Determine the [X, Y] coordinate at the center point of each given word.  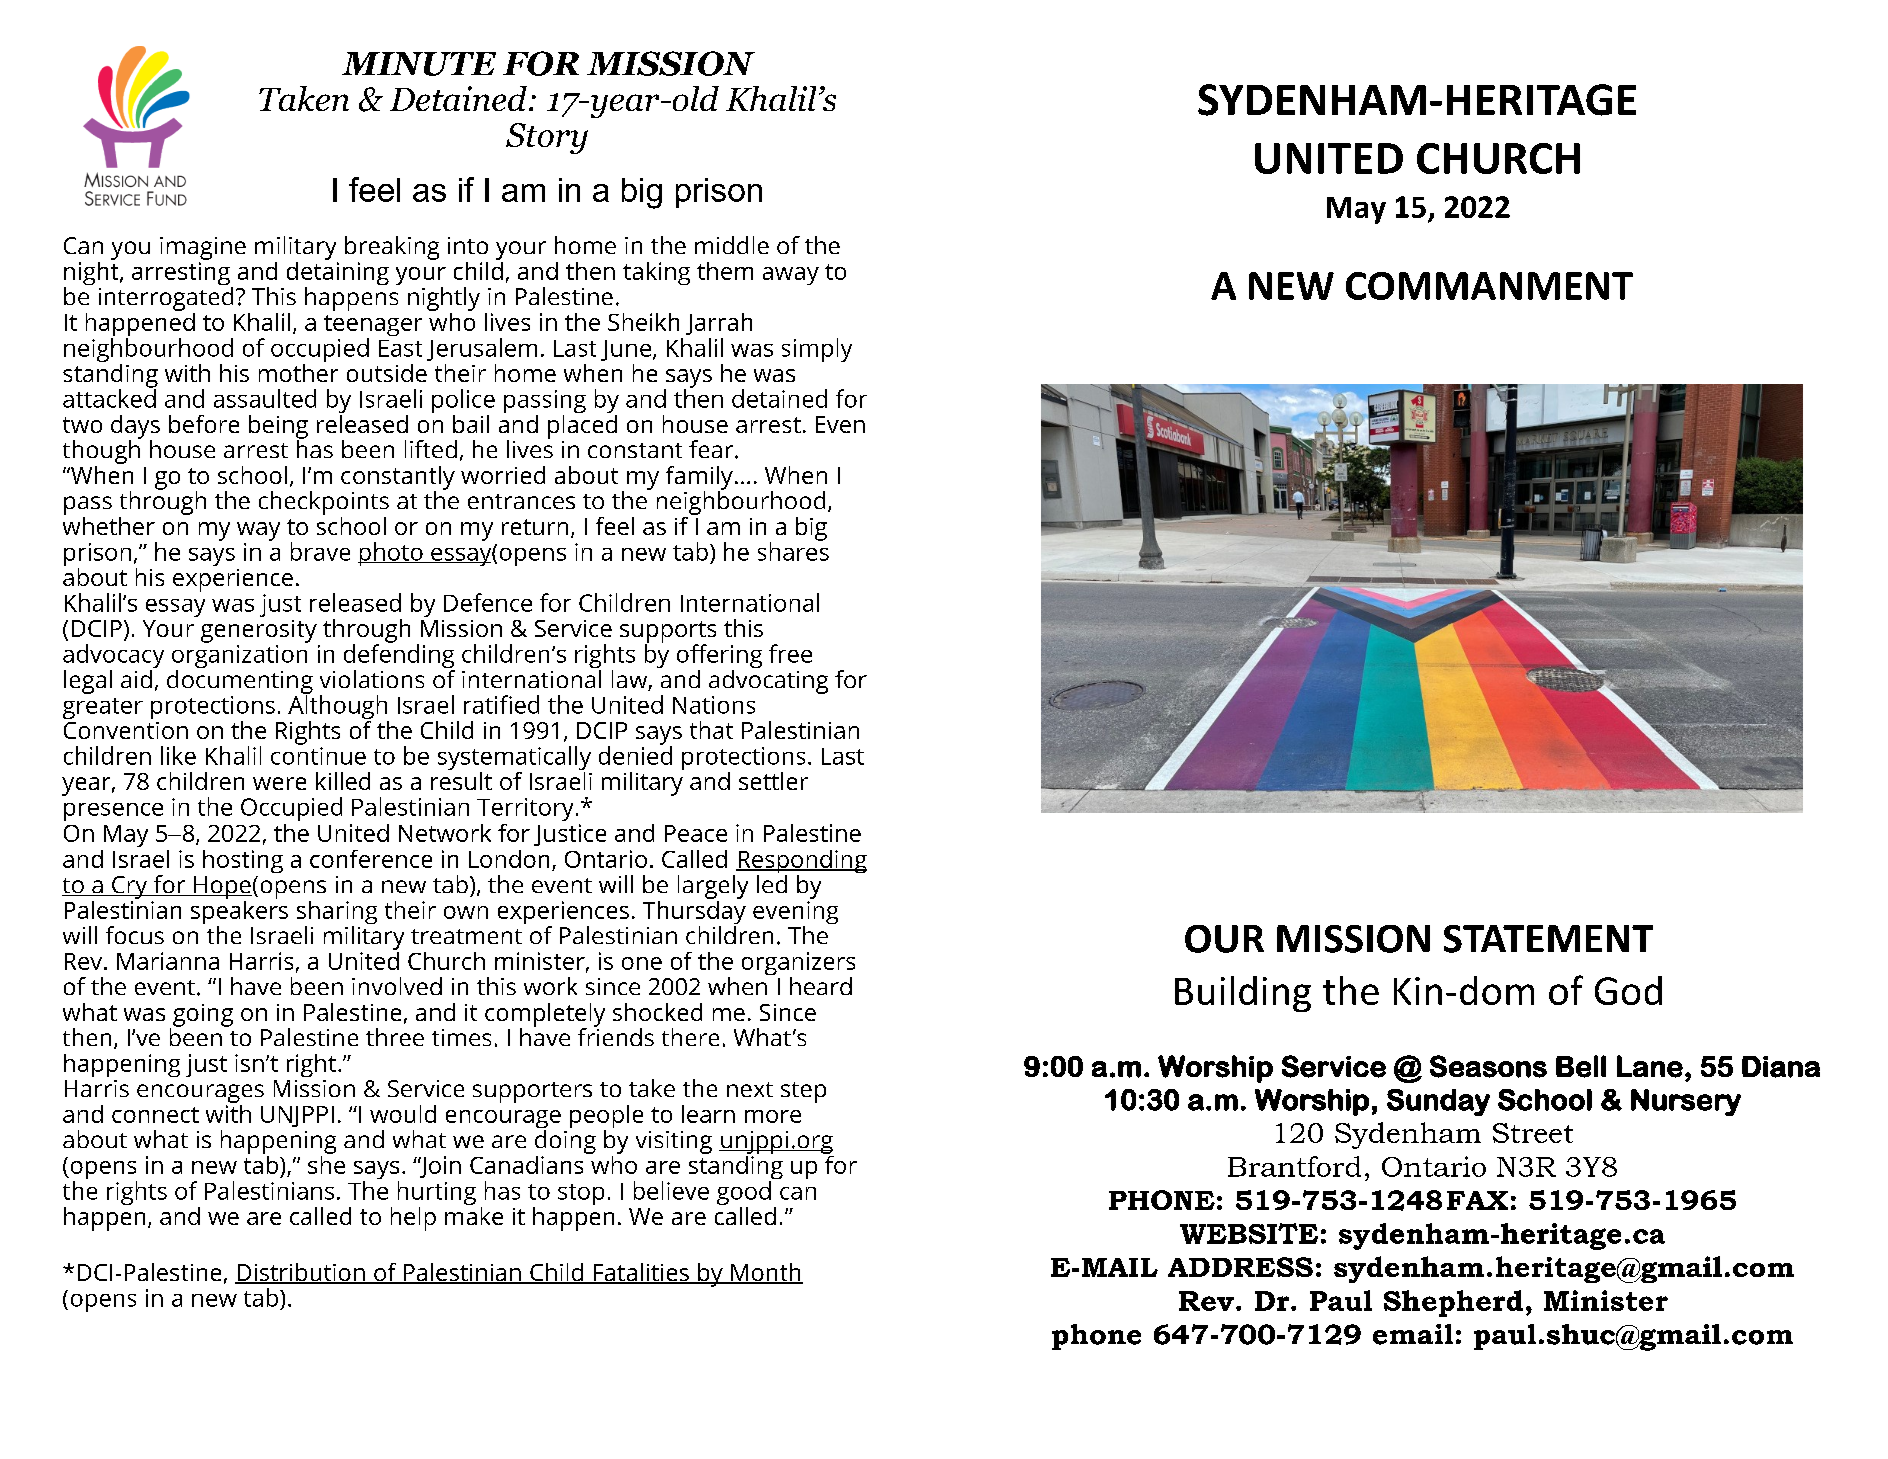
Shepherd [1453, 1303]
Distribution [301, 1273]
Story [547, 138]
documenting [240, 681]
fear [712, 449]
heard [821, 986]
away [791, 276]
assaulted [265, 398]
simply [817, 350]
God [1628, 990]
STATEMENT [1548, 939]
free [790, 653]
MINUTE [419, 64]
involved [397, 986]
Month [766, 1273]
